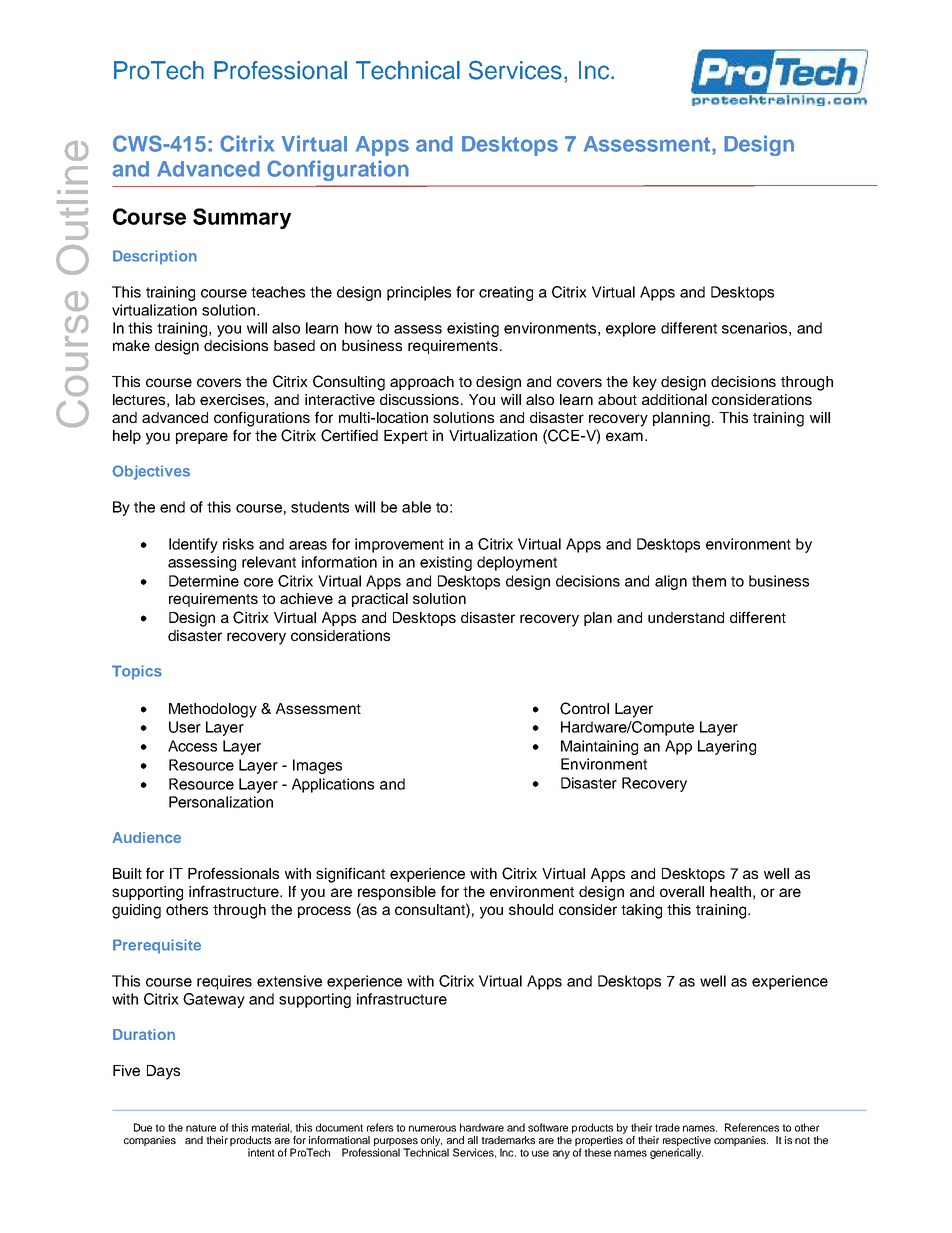  I want to click on Summary, so click(242, 218).
